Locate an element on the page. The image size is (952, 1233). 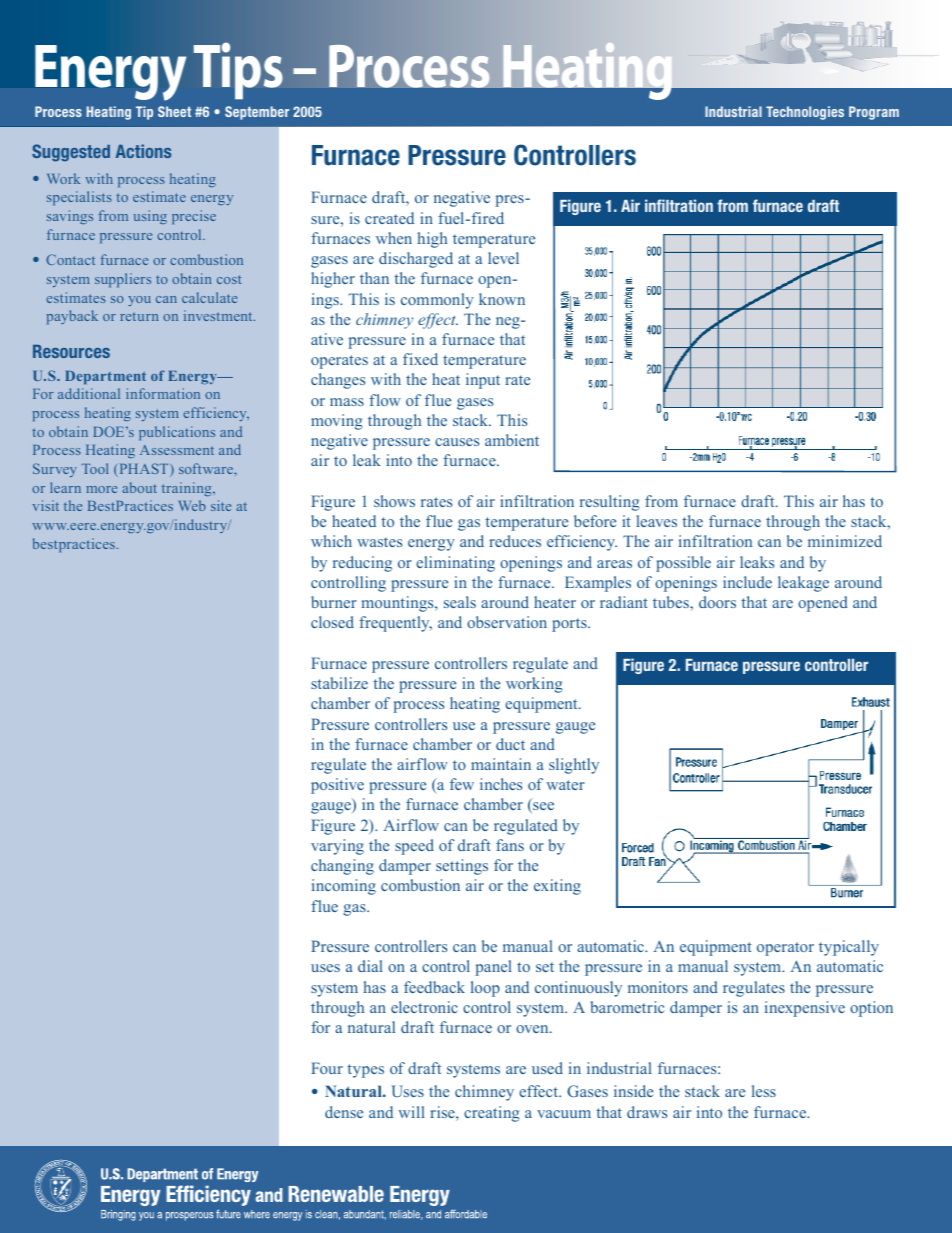
include is located at coordinates (747, 582).
